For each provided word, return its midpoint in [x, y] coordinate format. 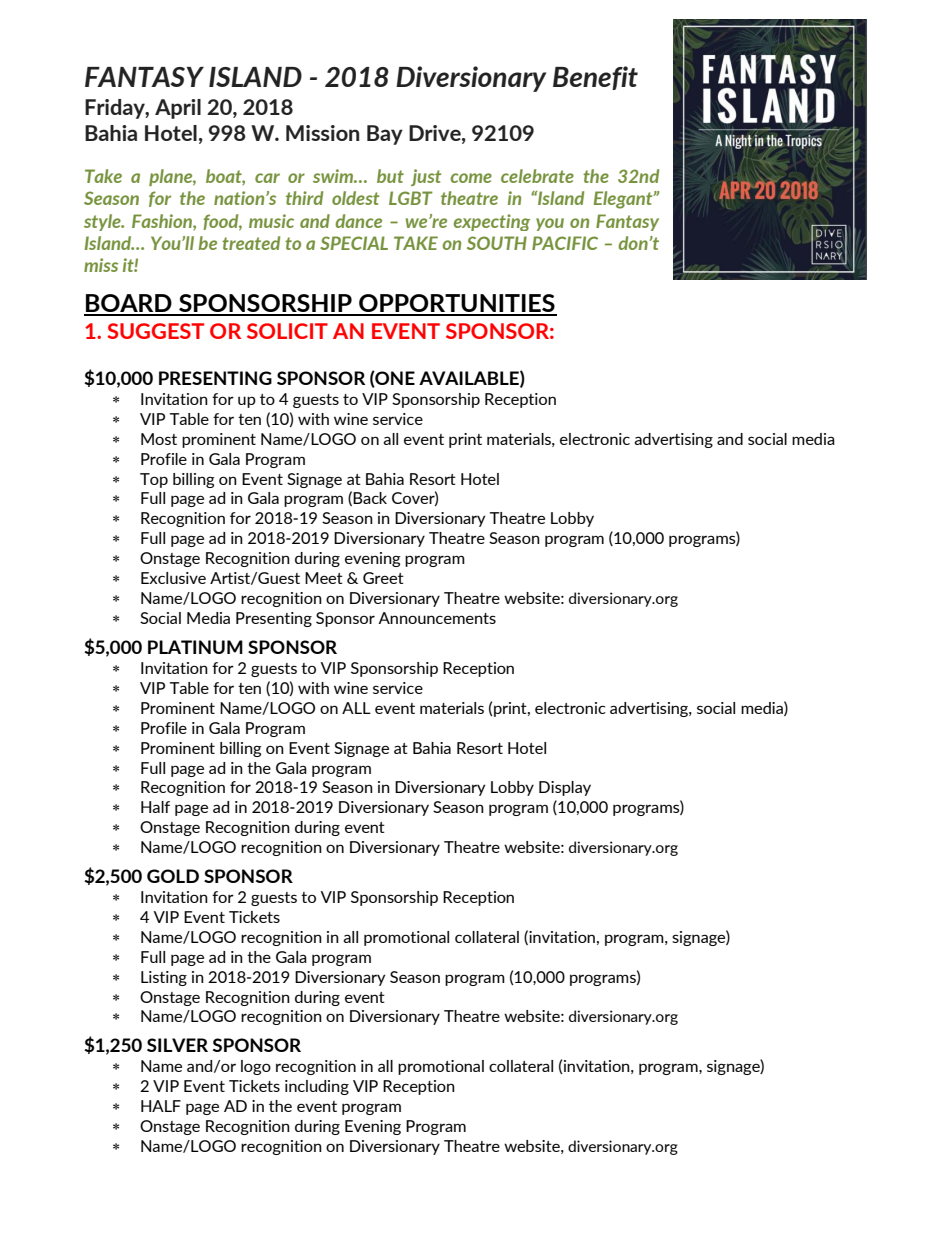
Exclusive [173, 578]
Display [565, 788]
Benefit [595, 78]
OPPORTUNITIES [457, 304]
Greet [383, 578]
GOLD [173, 876]
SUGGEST [155, 331]
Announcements [437, 618]
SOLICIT [287, 331]
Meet [324, 578]
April [178, 109]
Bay [385, 135]
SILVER [177, 1045]
